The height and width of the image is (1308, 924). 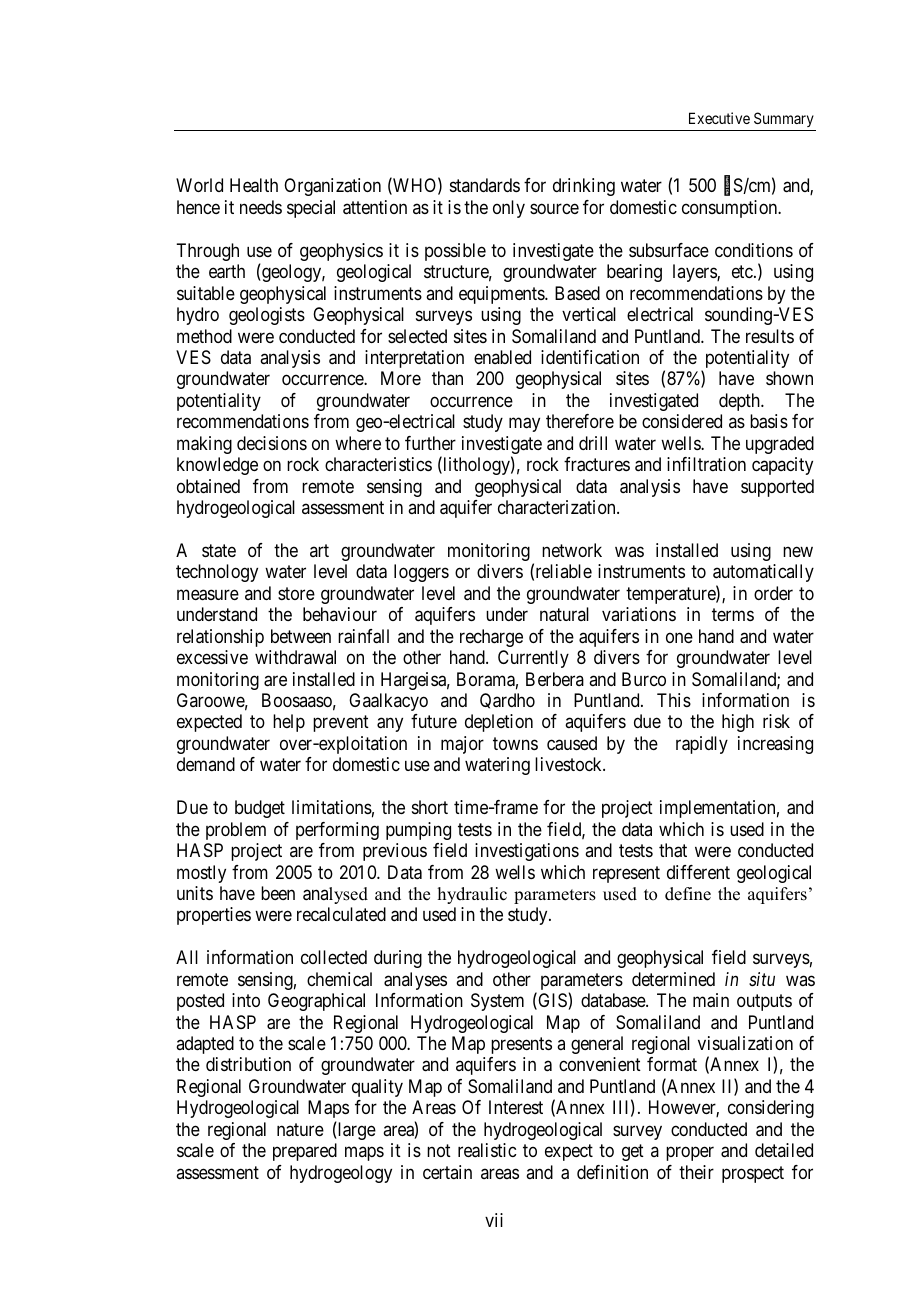 I want to click on standards, so click(x=485, y=185).
